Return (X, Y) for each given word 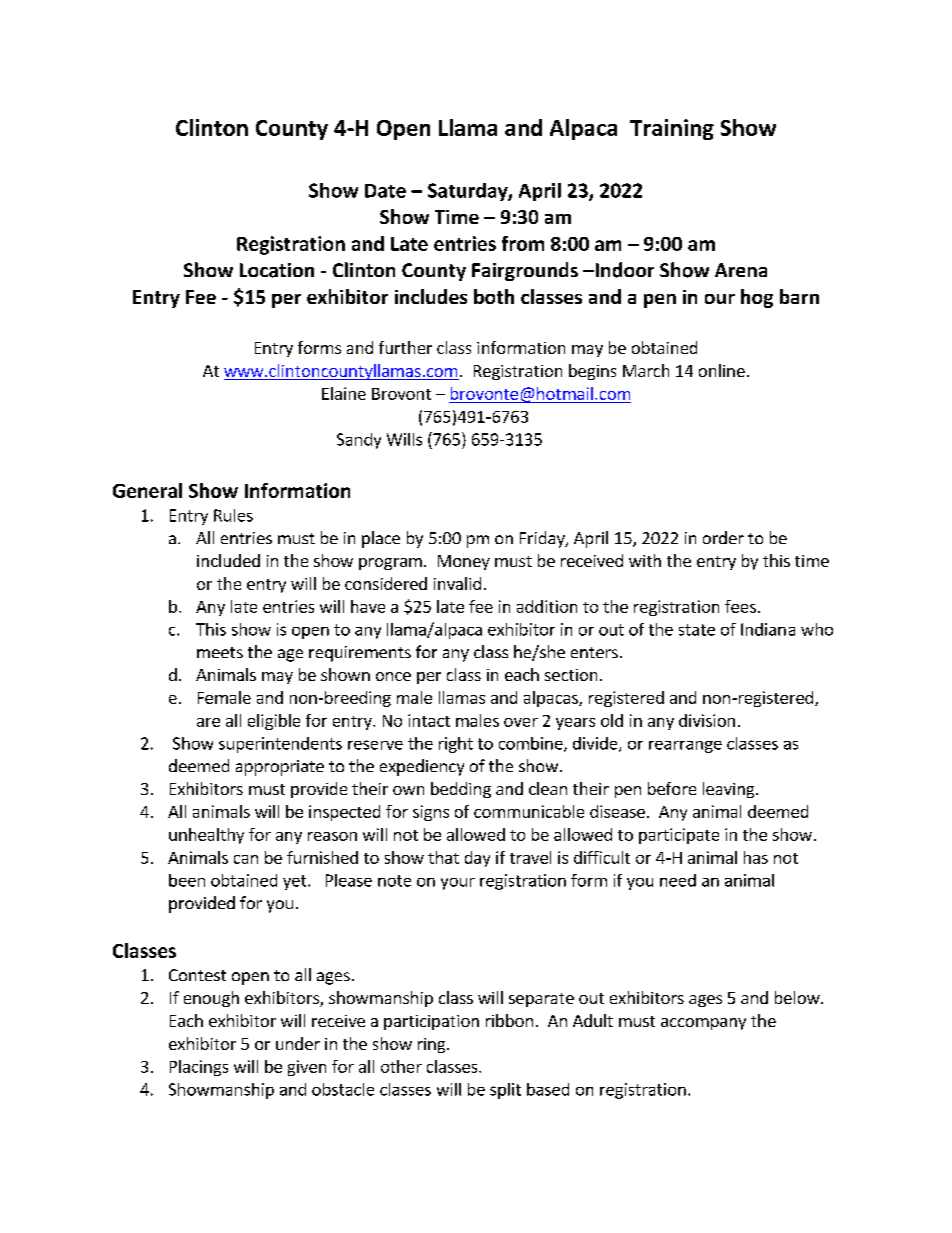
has (756, 857)
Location (277, 270)
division (707, 720)
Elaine (344, 393)
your (458, 884)
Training (672, 129)
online (722, 370)
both (494, 296)
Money (464, 562)
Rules (233, 515)
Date (385, 191)
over (521, 722)
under (298, 1043)
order (723, 537)
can (246, 859)
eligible (274, 722)
